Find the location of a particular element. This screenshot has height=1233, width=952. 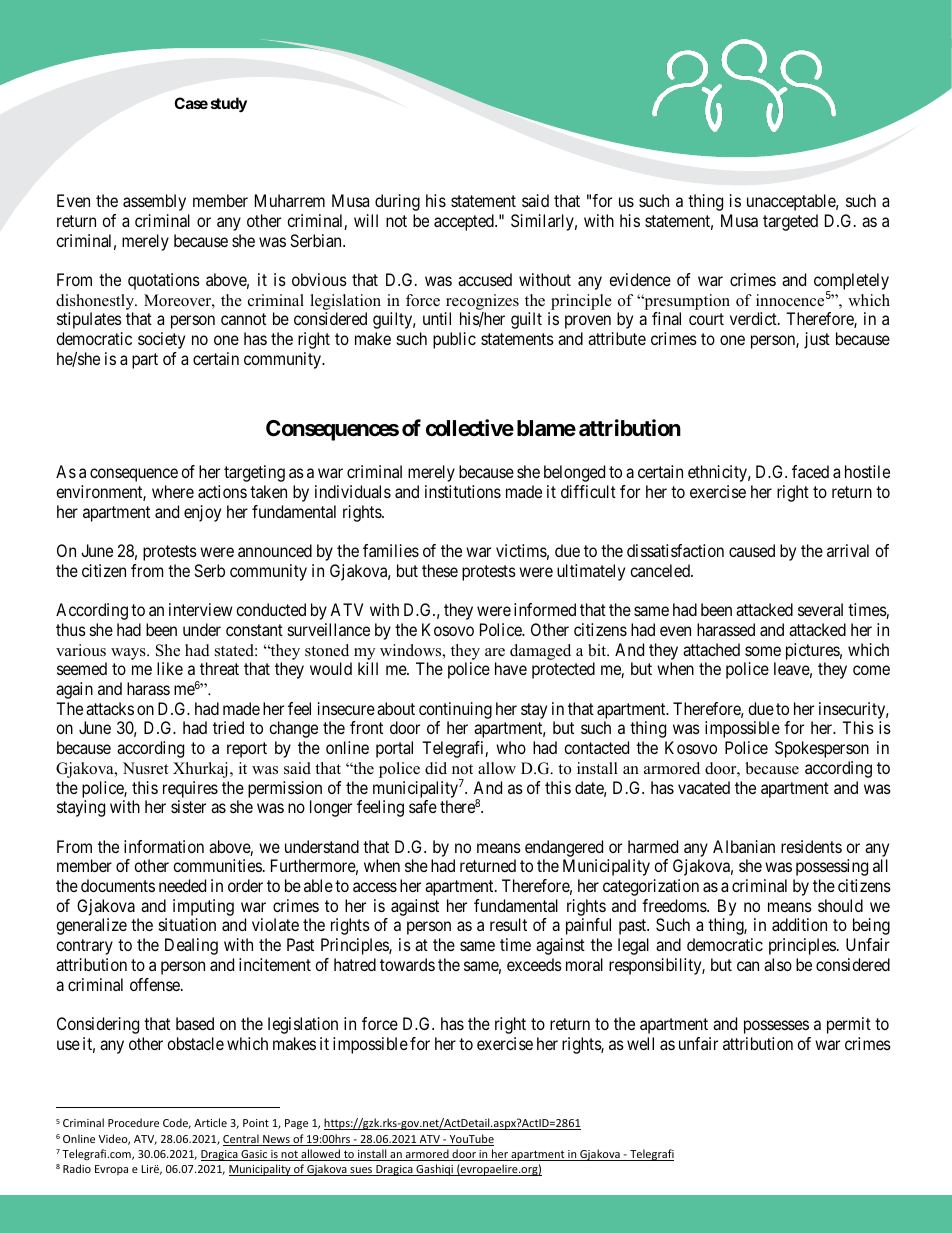

who is located at coordinates (511, 747).
